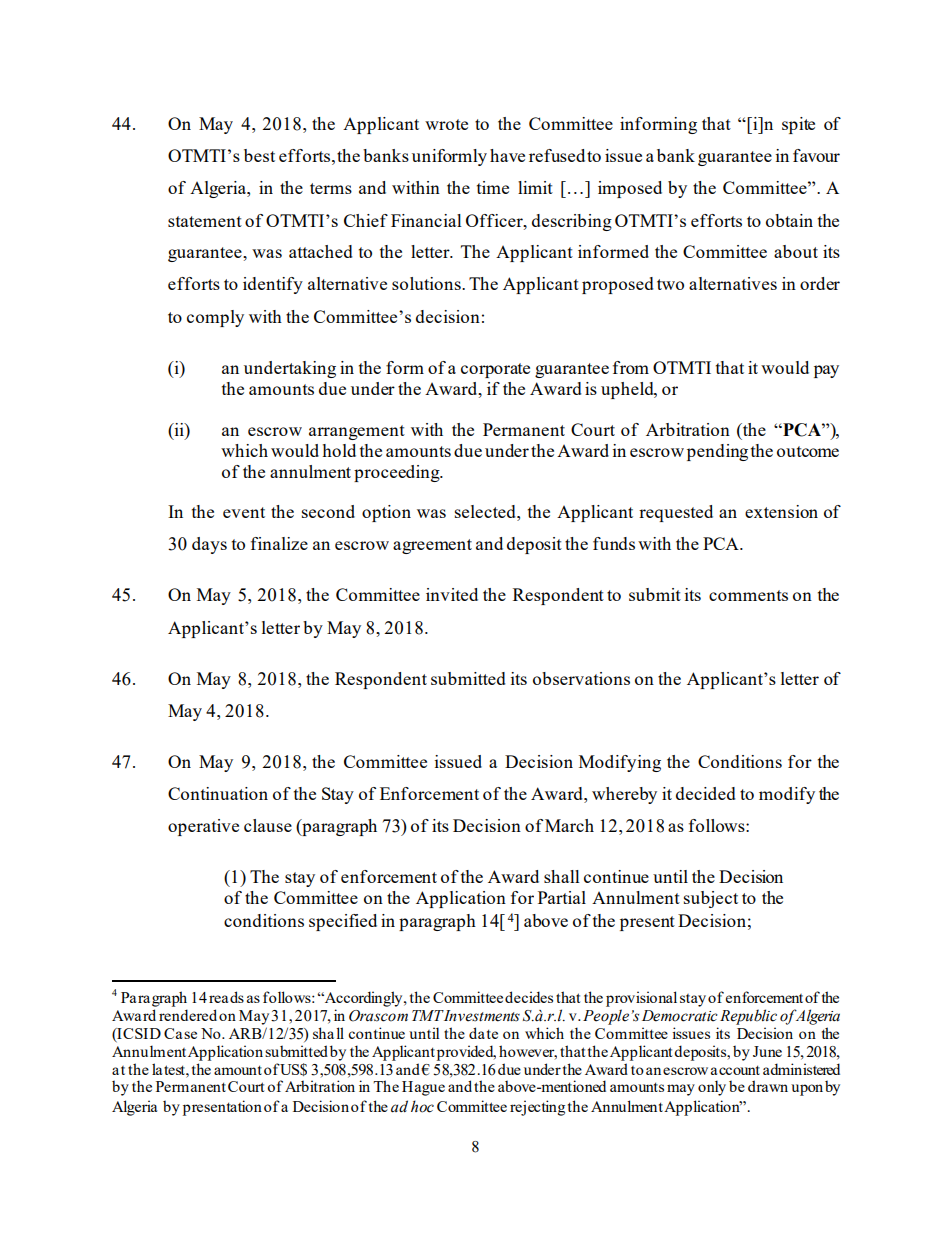 The width and height of the page is (952, 1233). I want to click on event, so click(244, 512).
